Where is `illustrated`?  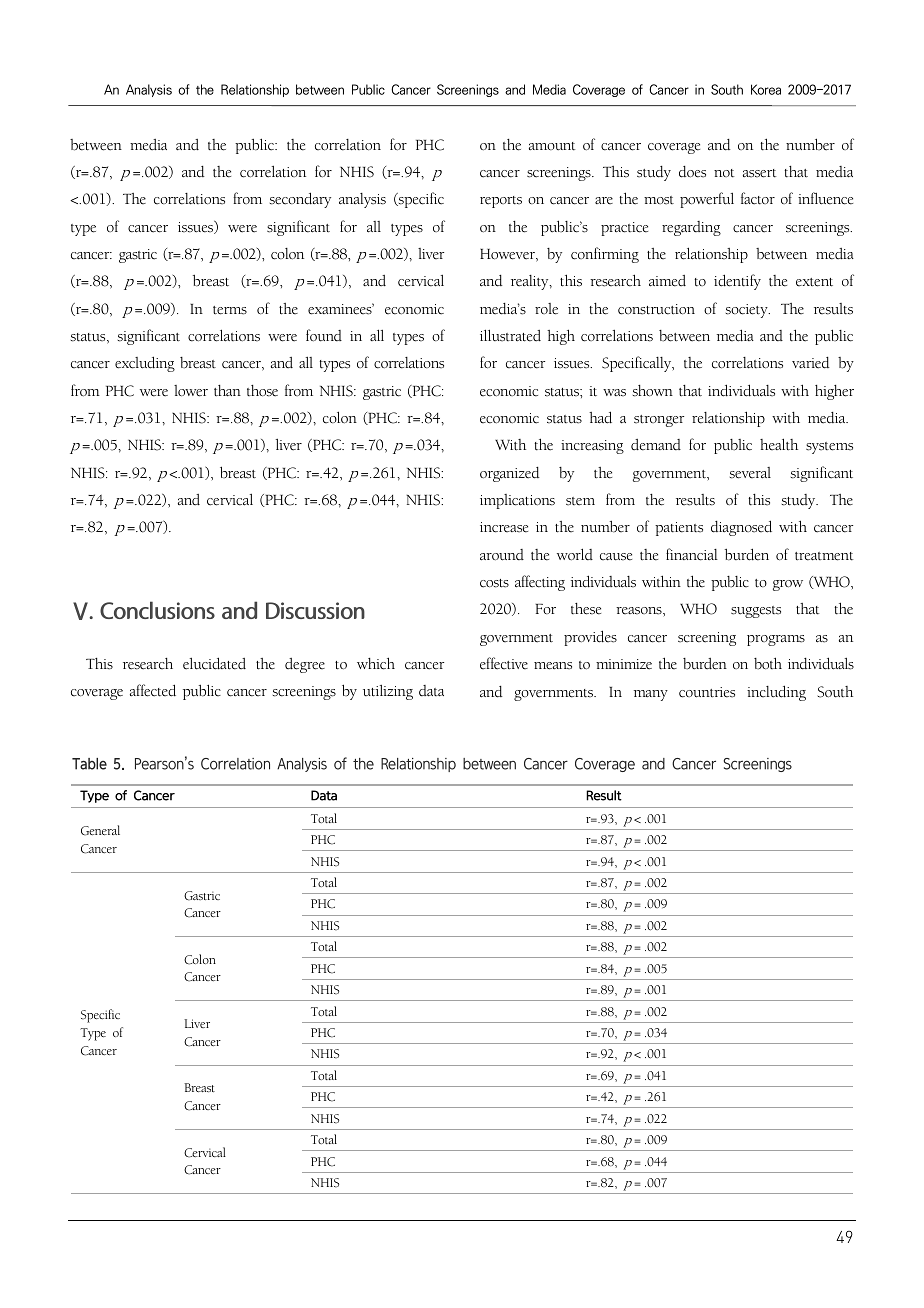 illustrated is located at coordinates (510, 335).
